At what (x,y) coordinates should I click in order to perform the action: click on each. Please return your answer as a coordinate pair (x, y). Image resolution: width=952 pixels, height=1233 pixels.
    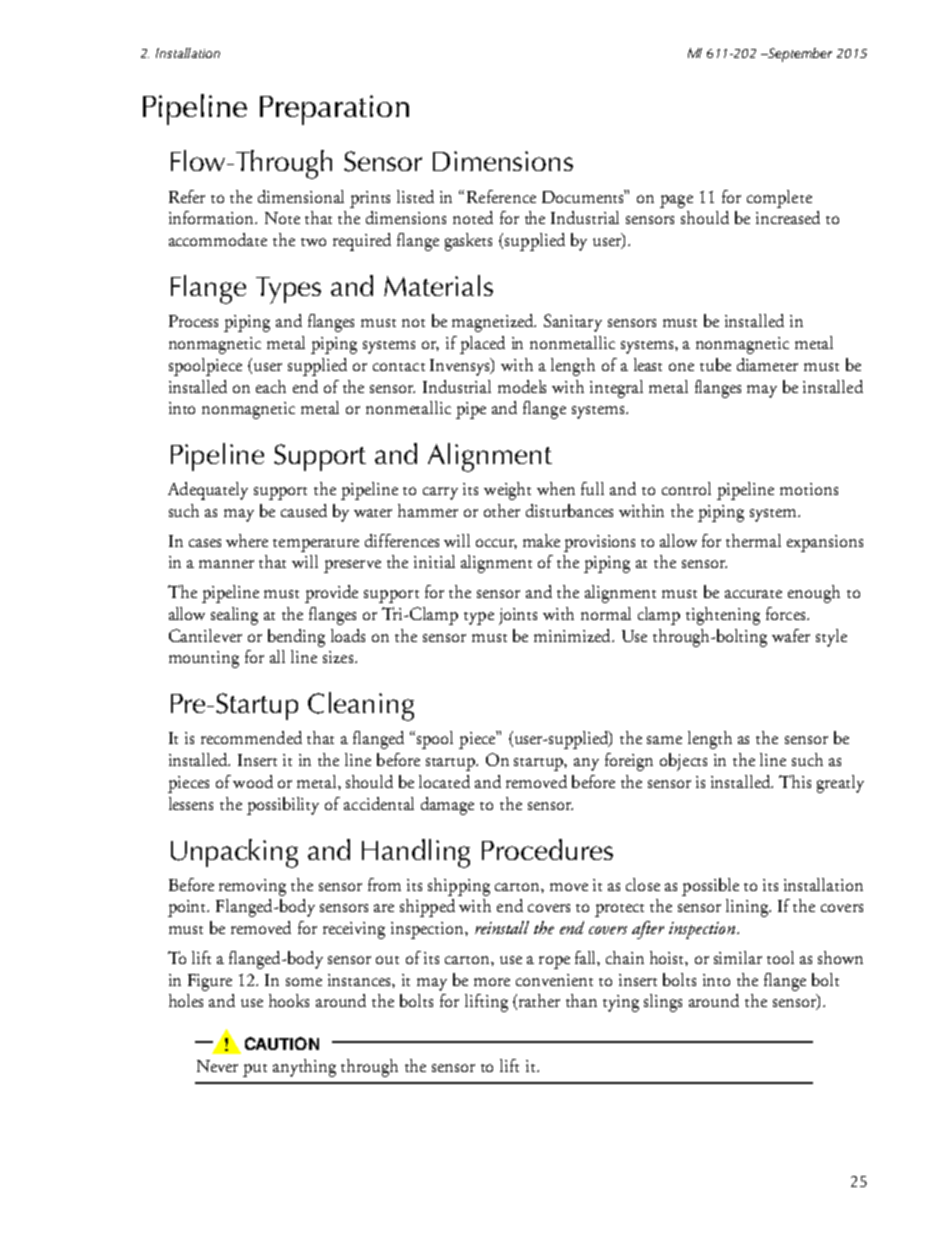
    Looking at the image, I should click on (271, 386).
